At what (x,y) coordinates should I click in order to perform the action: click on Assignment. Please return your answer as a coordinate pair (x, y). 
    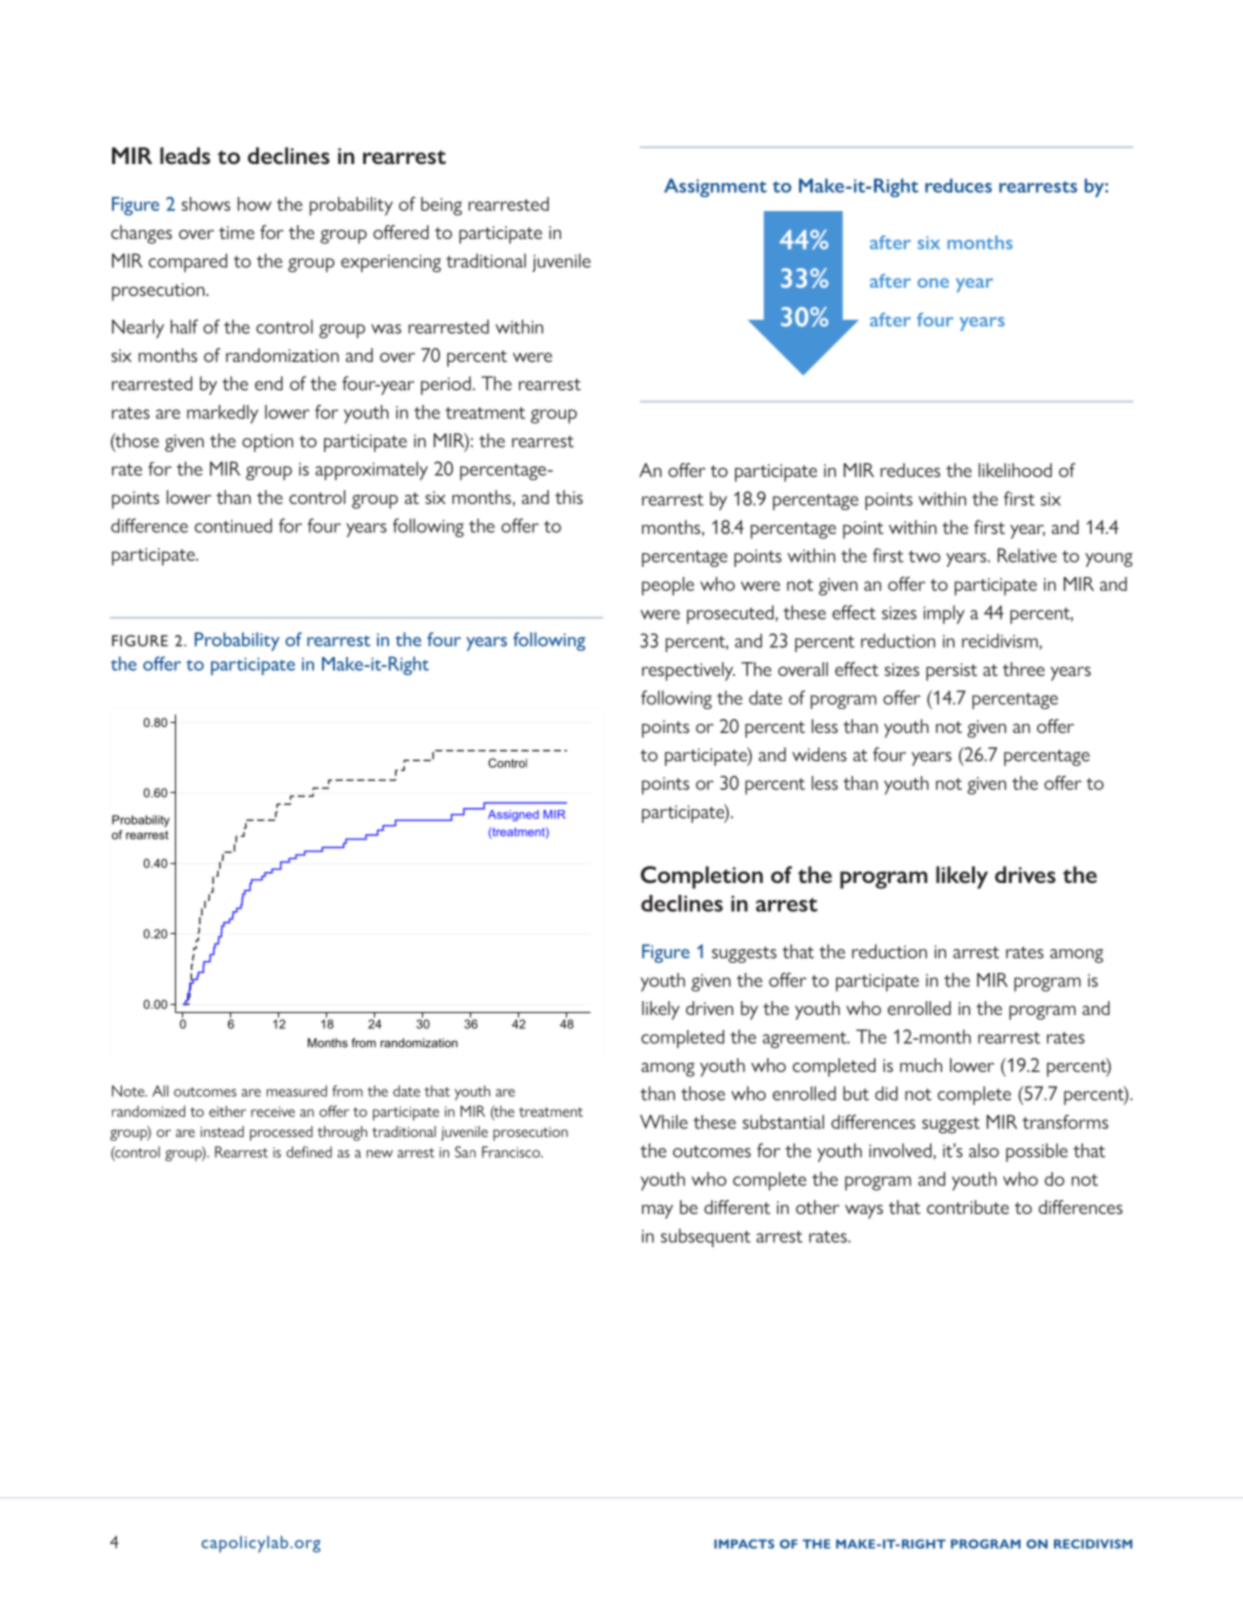
    Looking at the image, I should click on (715, 187).
